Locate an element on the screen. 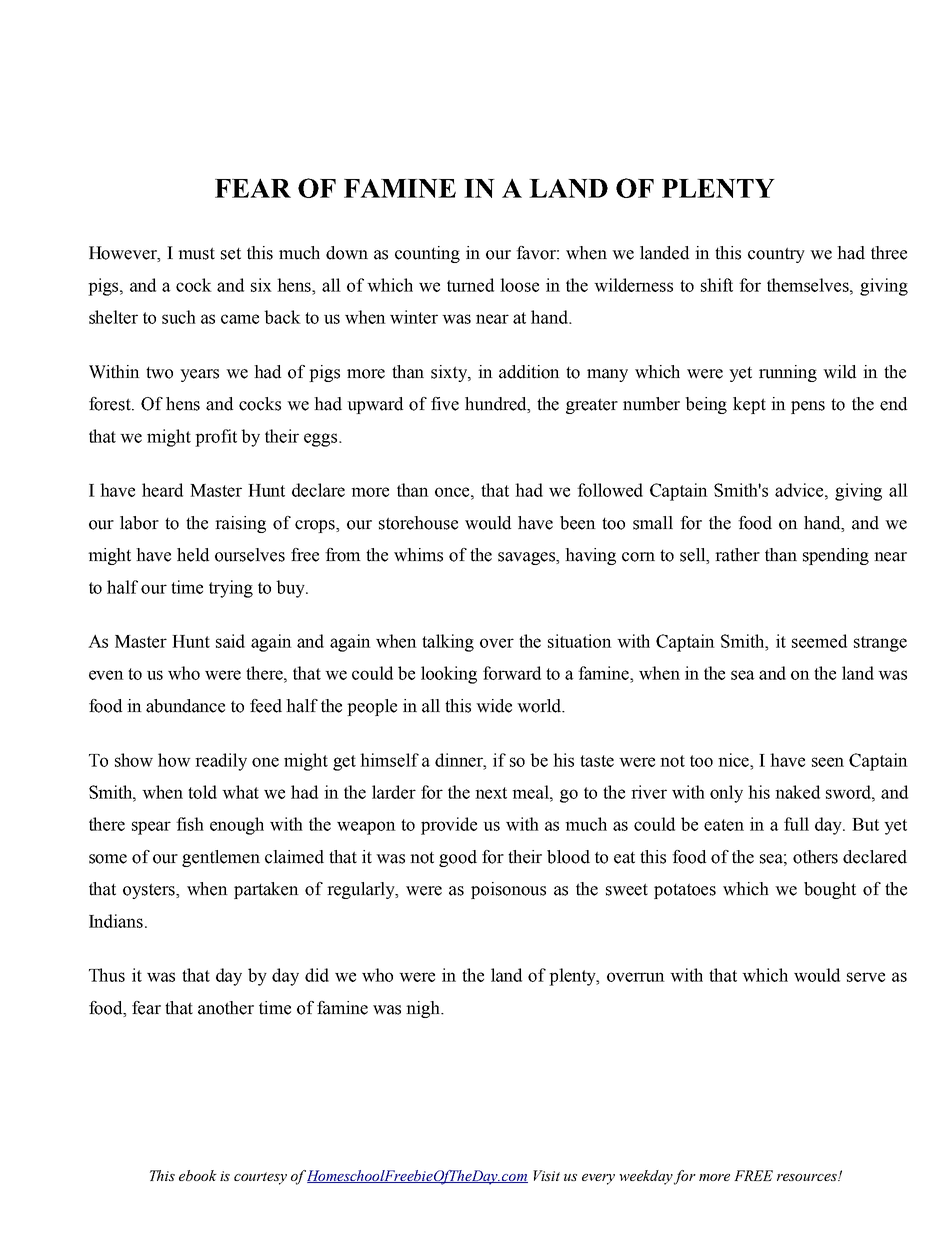 The image size is (952, 1233). themselves is located at coordinates (809, 285).
